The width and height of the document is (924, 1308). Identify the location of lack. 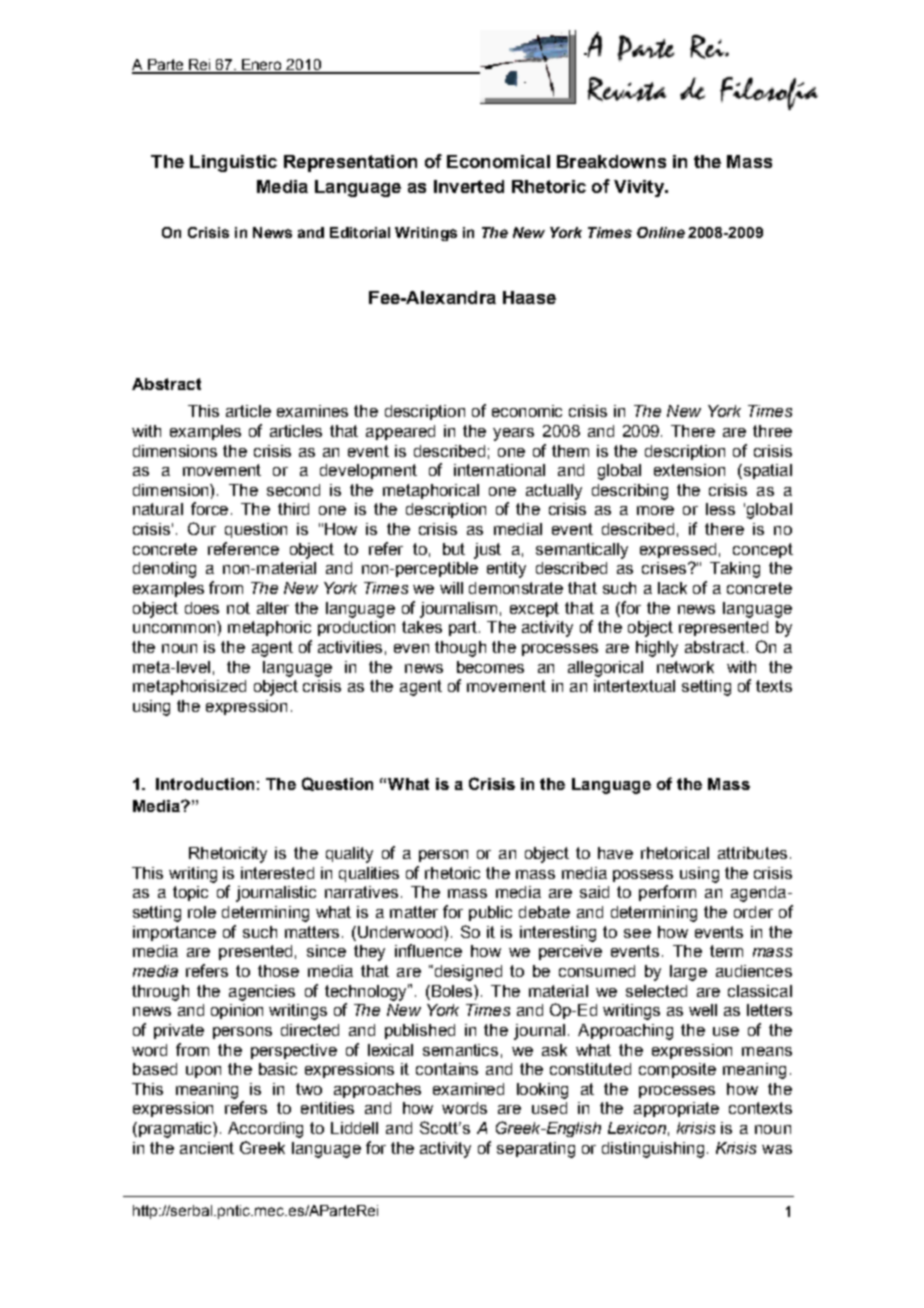
(672, 588).
